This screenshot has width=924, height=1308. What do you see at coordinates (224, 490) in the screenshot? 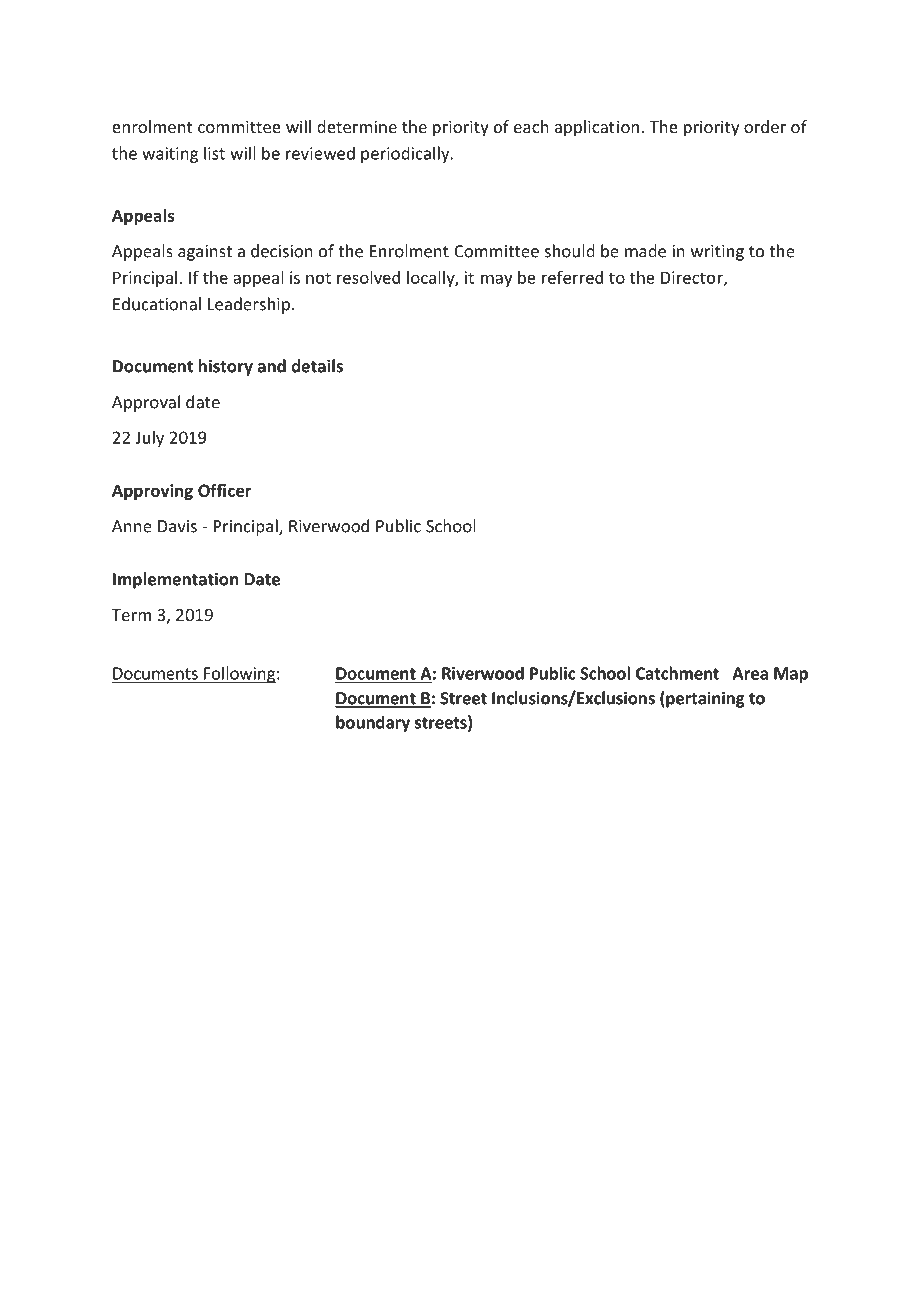
I see `Officer` at bounding box center [224, 490].
